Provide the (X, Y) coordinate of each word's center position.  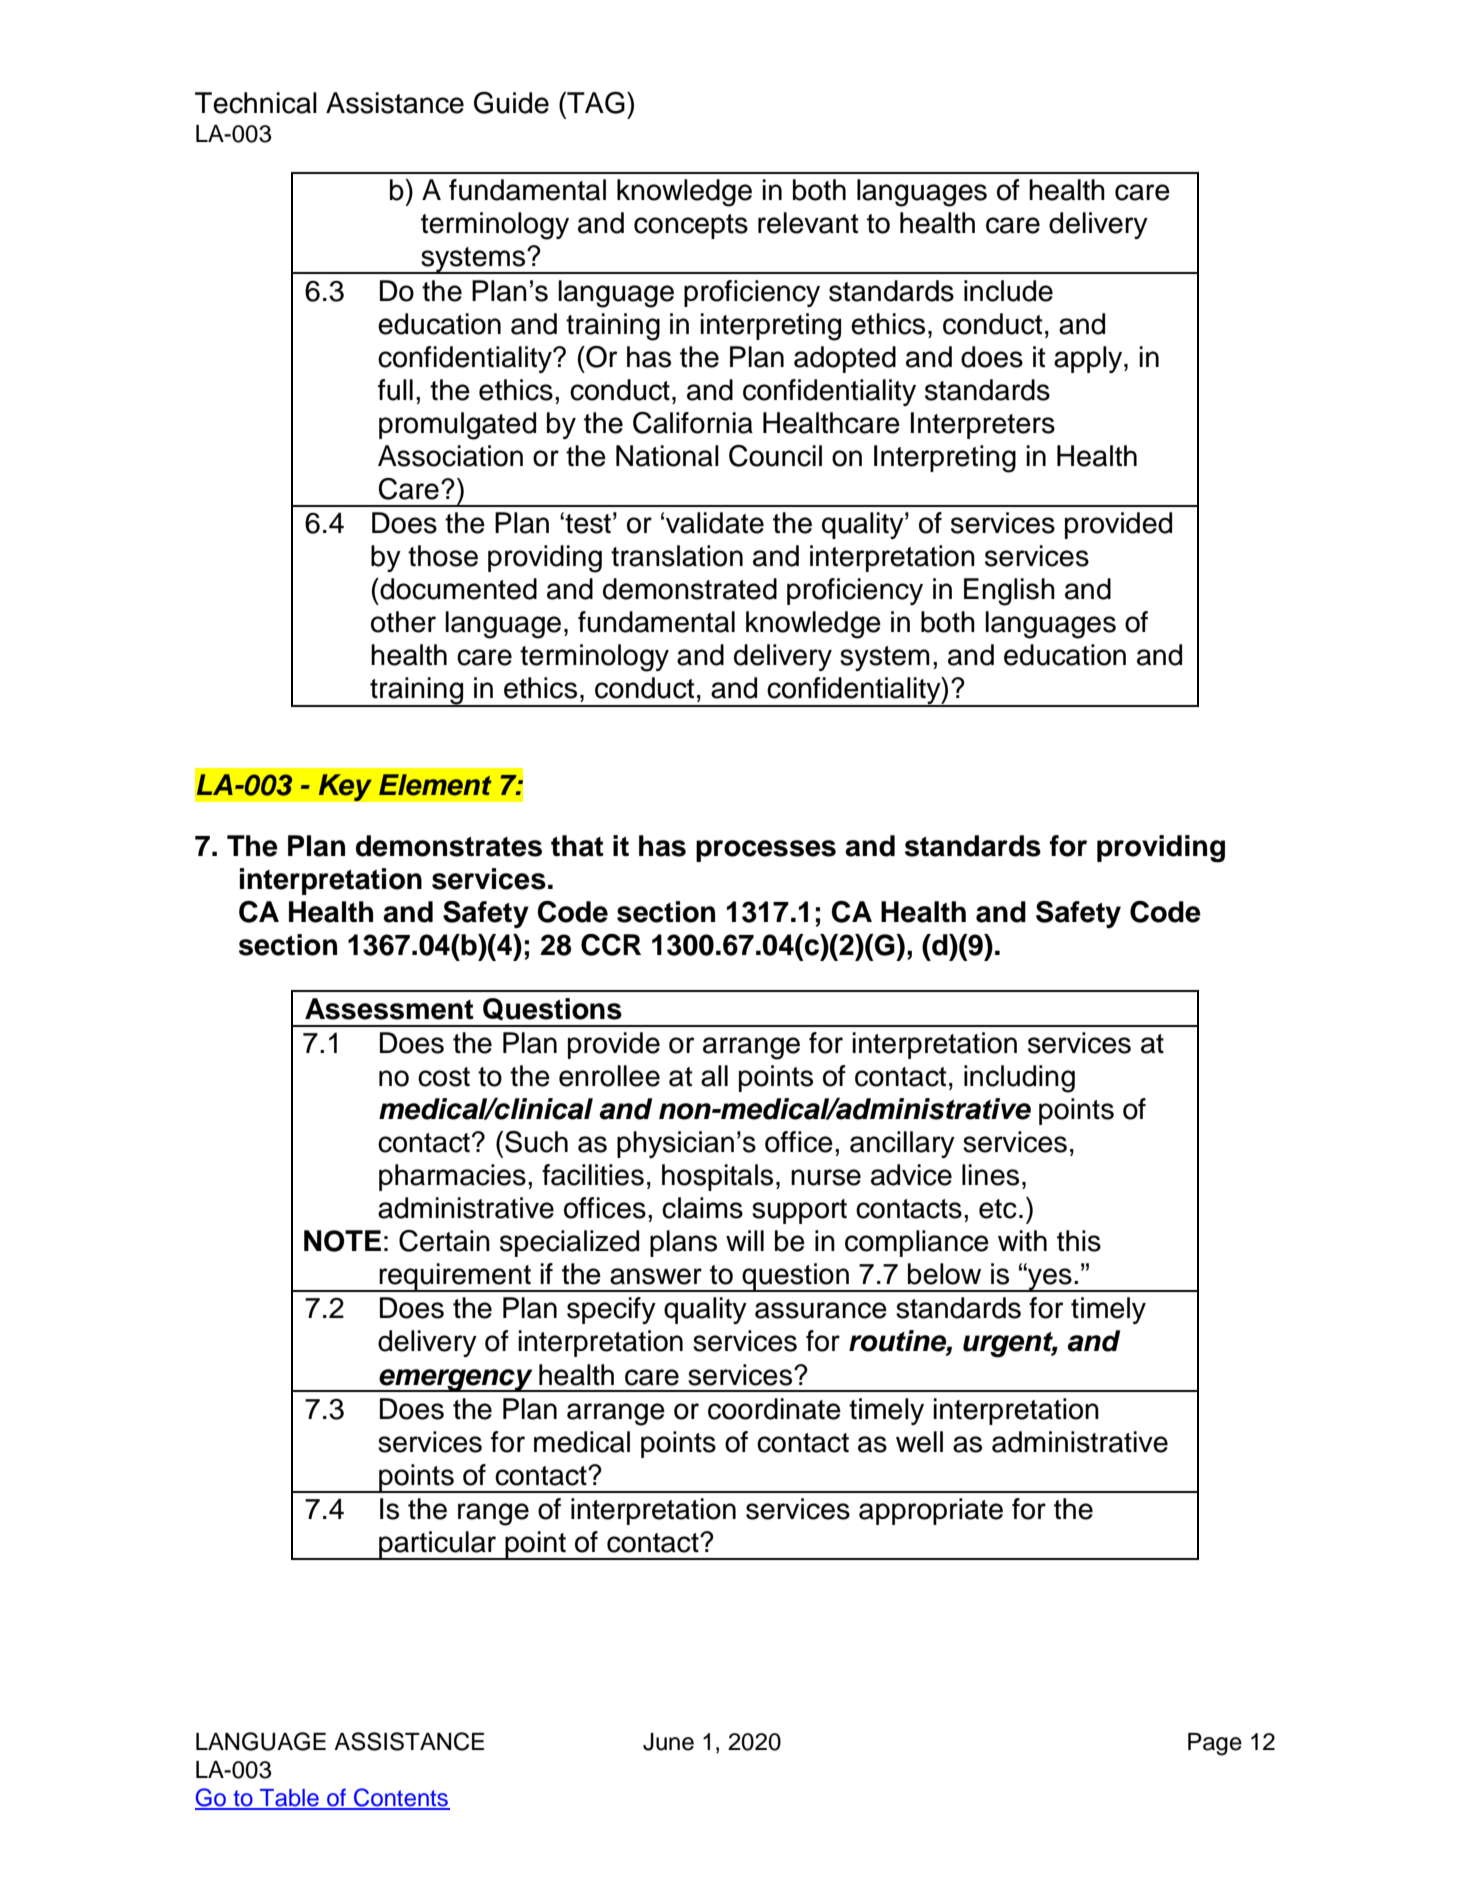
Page (1215, 1744)
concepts (691, 226)
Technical (256, 103)
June (668, 1742)
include (1008, 291)
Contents (401, 1798)
